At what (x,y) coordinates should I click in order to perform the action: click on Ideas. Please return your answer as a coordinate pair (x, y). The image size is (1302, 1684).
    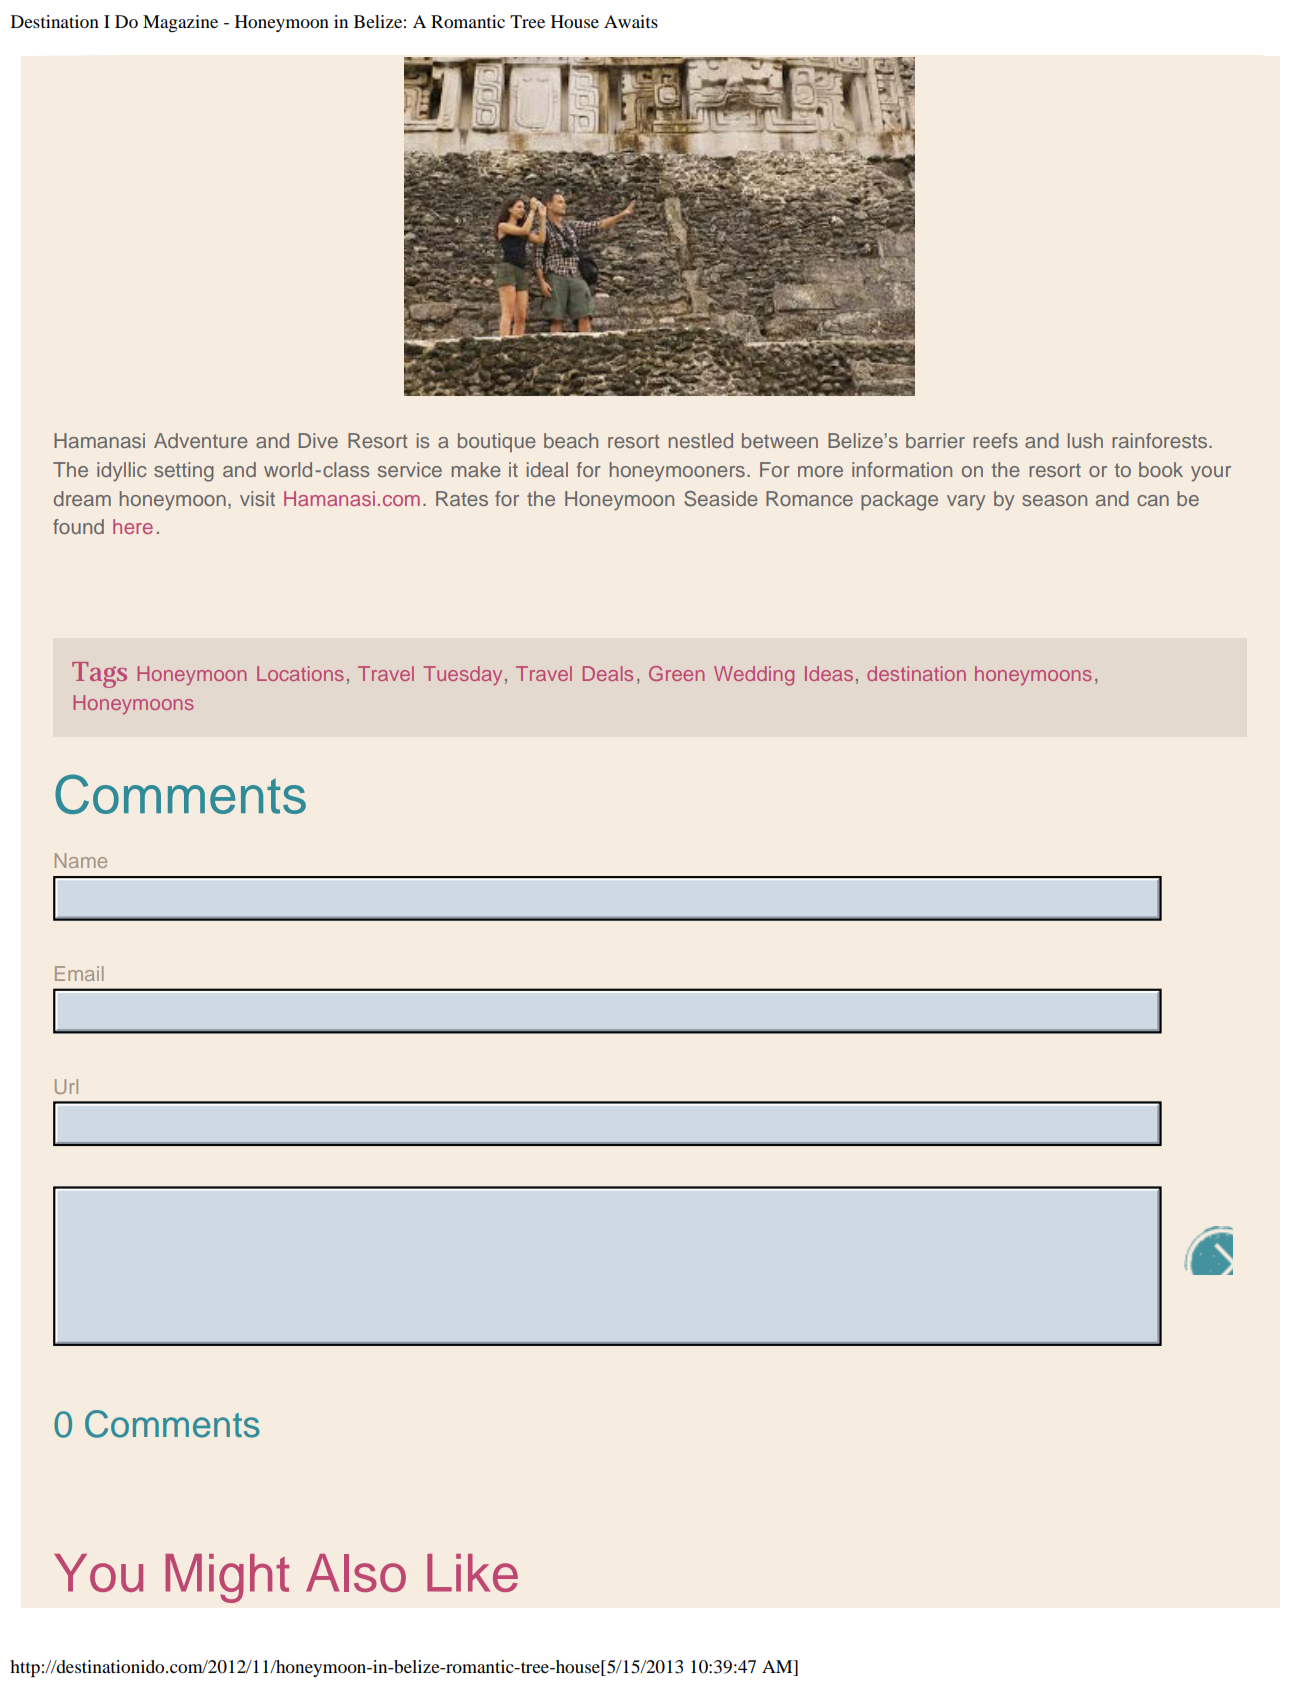
    Looking at the image, I should click on (829, 673).
